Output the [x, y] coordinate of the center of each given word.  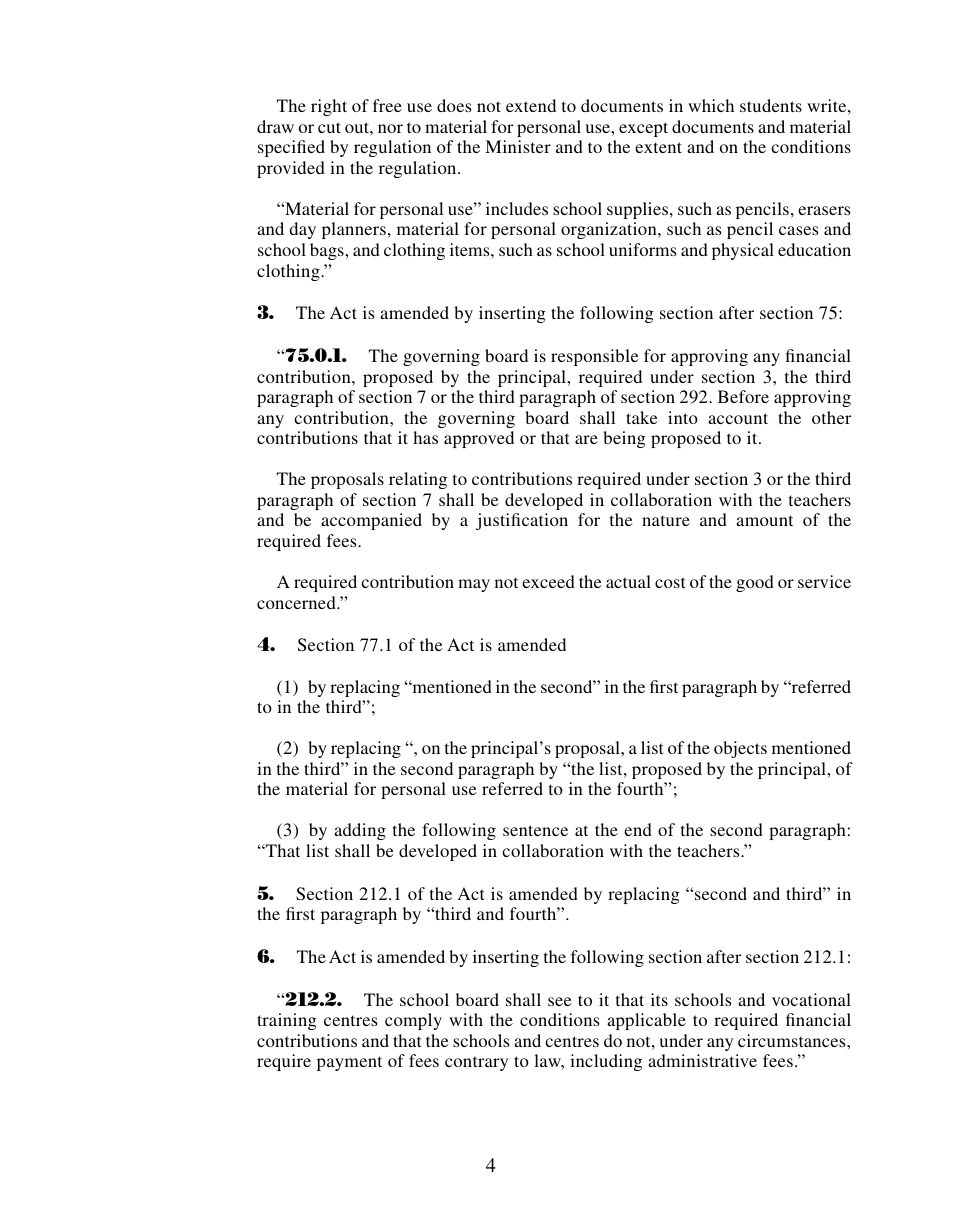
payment [349, 1063]
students [771, 105]
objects [740, 749]
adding [360, 831]
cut [329, 127]
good [755, 583]
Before [743, 396]
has [425, 437]
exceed [548, 581]
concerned [297, 602]
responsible [595, 357]
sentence [535, 830]
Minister [518, 146]
